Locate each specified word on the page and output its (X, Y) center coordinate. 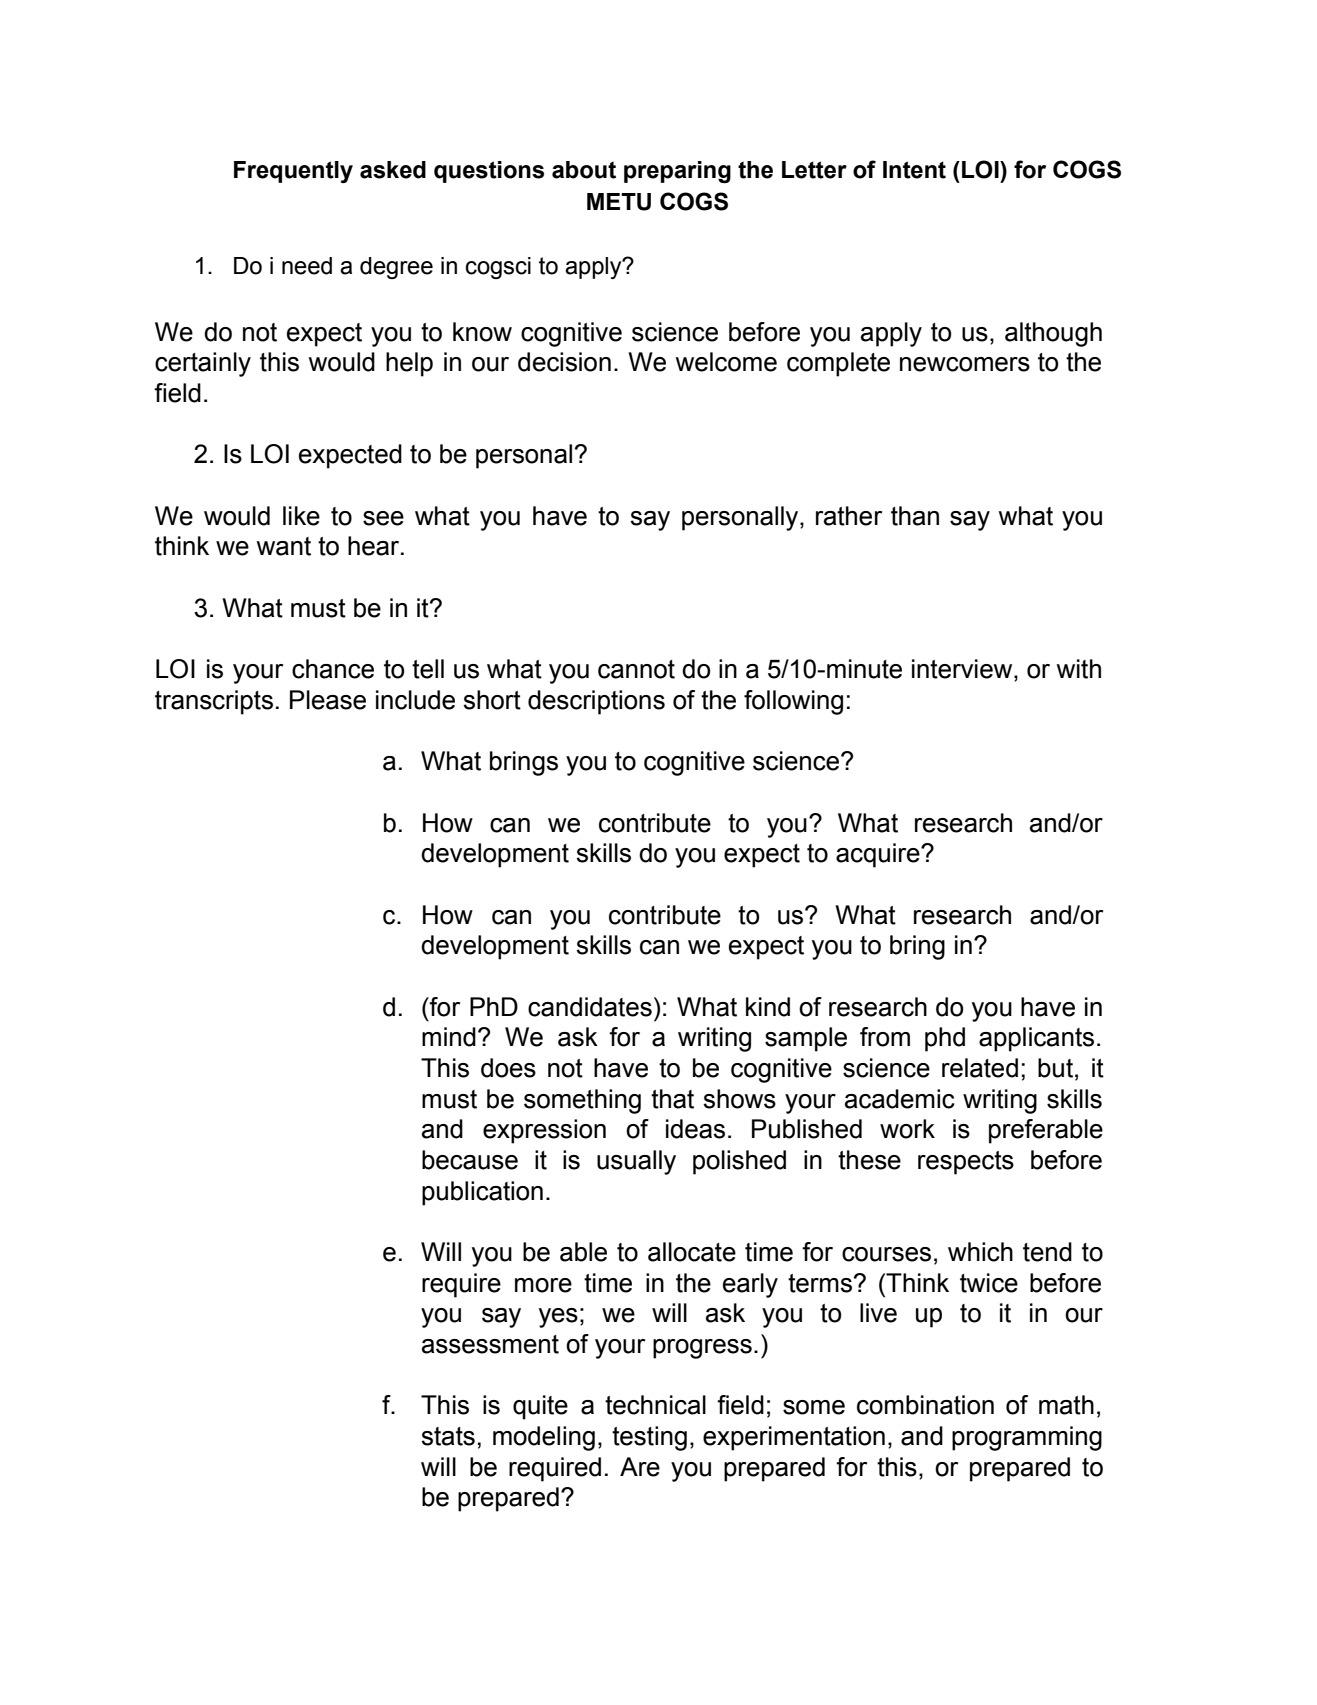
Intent (914, 170)
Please (328, 700)
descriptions (596, 702)
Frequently (293, 172)
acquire (879, 855)
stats (448, 1436)
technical (655, 1405)
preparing (677, 172)
